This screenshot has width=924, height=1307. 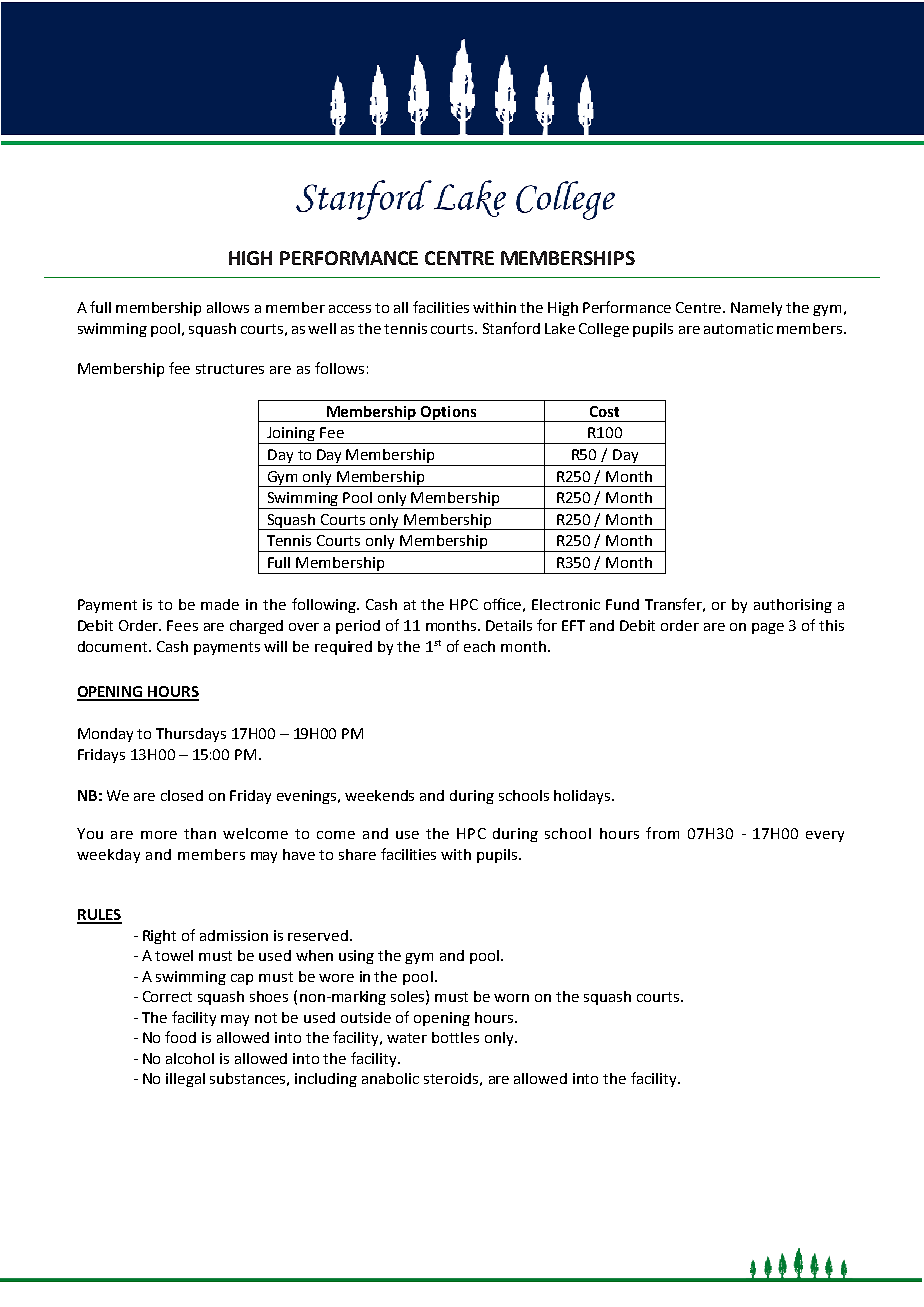 What do you see at coordinates (182, 795) in the screenshot?
I see `closed` at bounding box center [182, 795].
